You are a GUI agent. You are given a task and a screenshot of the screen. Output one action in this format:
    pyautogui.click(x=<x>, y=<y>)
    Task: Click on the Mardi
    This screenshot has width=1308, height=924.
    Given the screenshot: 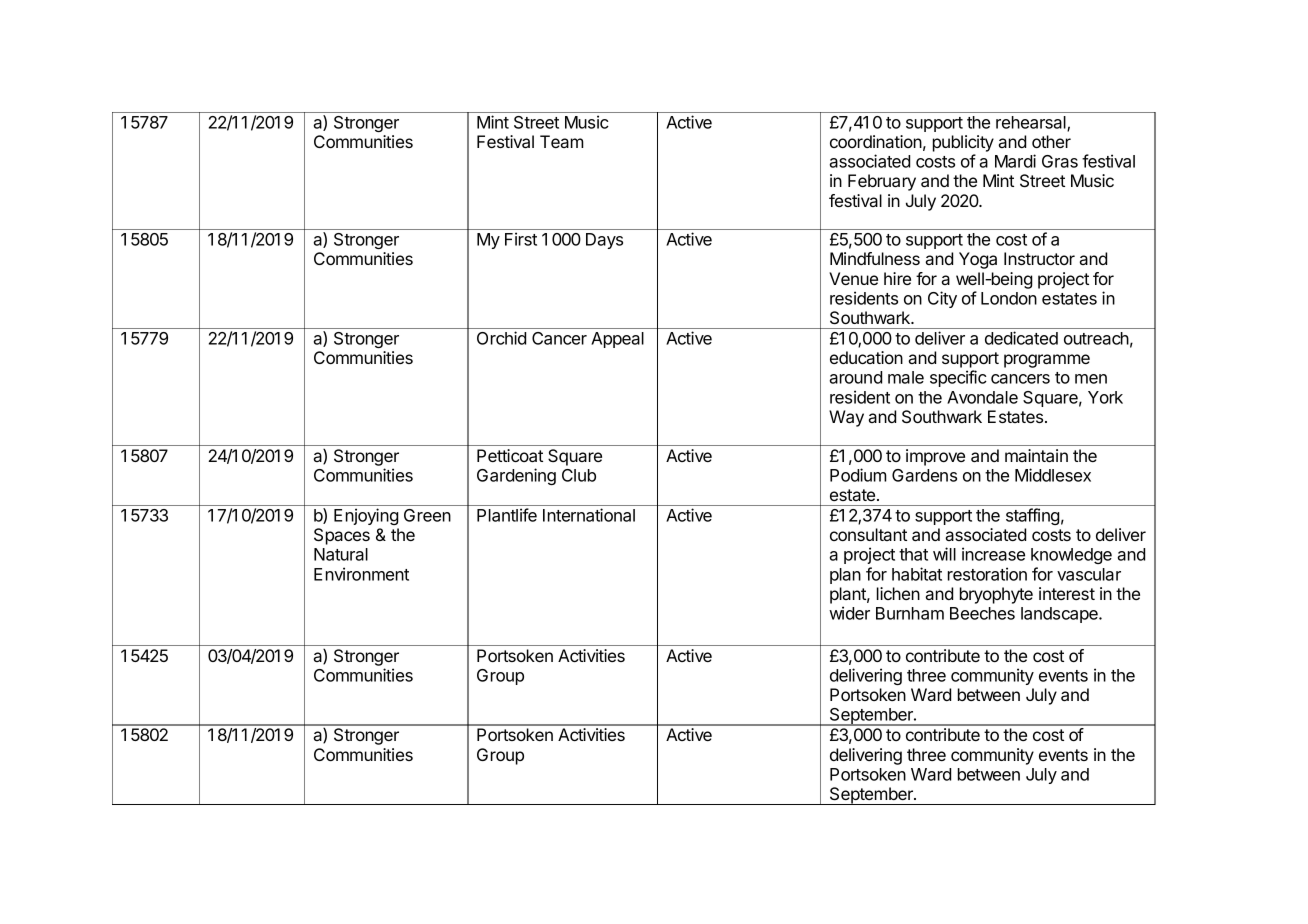 What is the action you would take?
    pyautogui.click(x=1015, y=161)
